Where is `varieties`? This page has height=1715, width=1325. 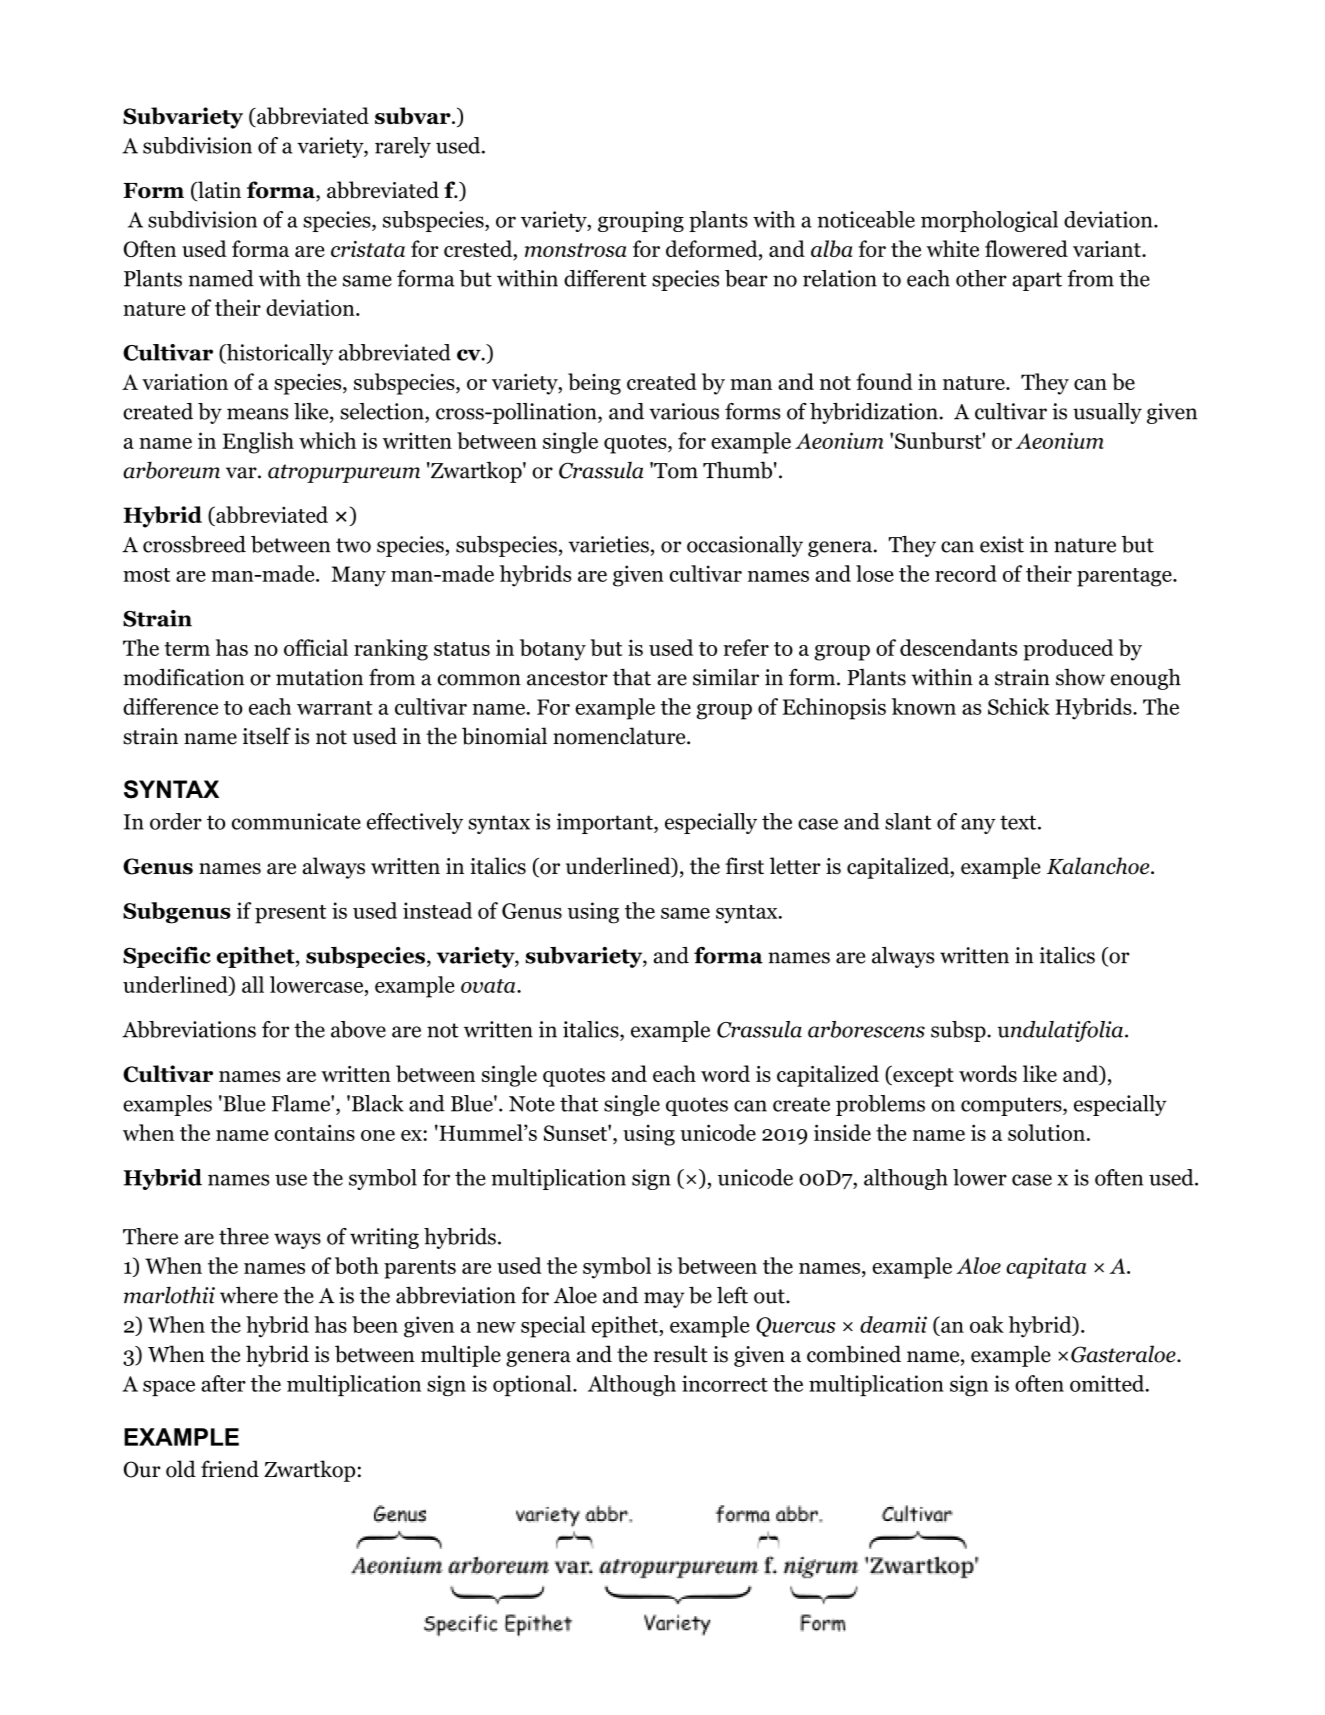
varieties is located at coordinates (609, 544).
